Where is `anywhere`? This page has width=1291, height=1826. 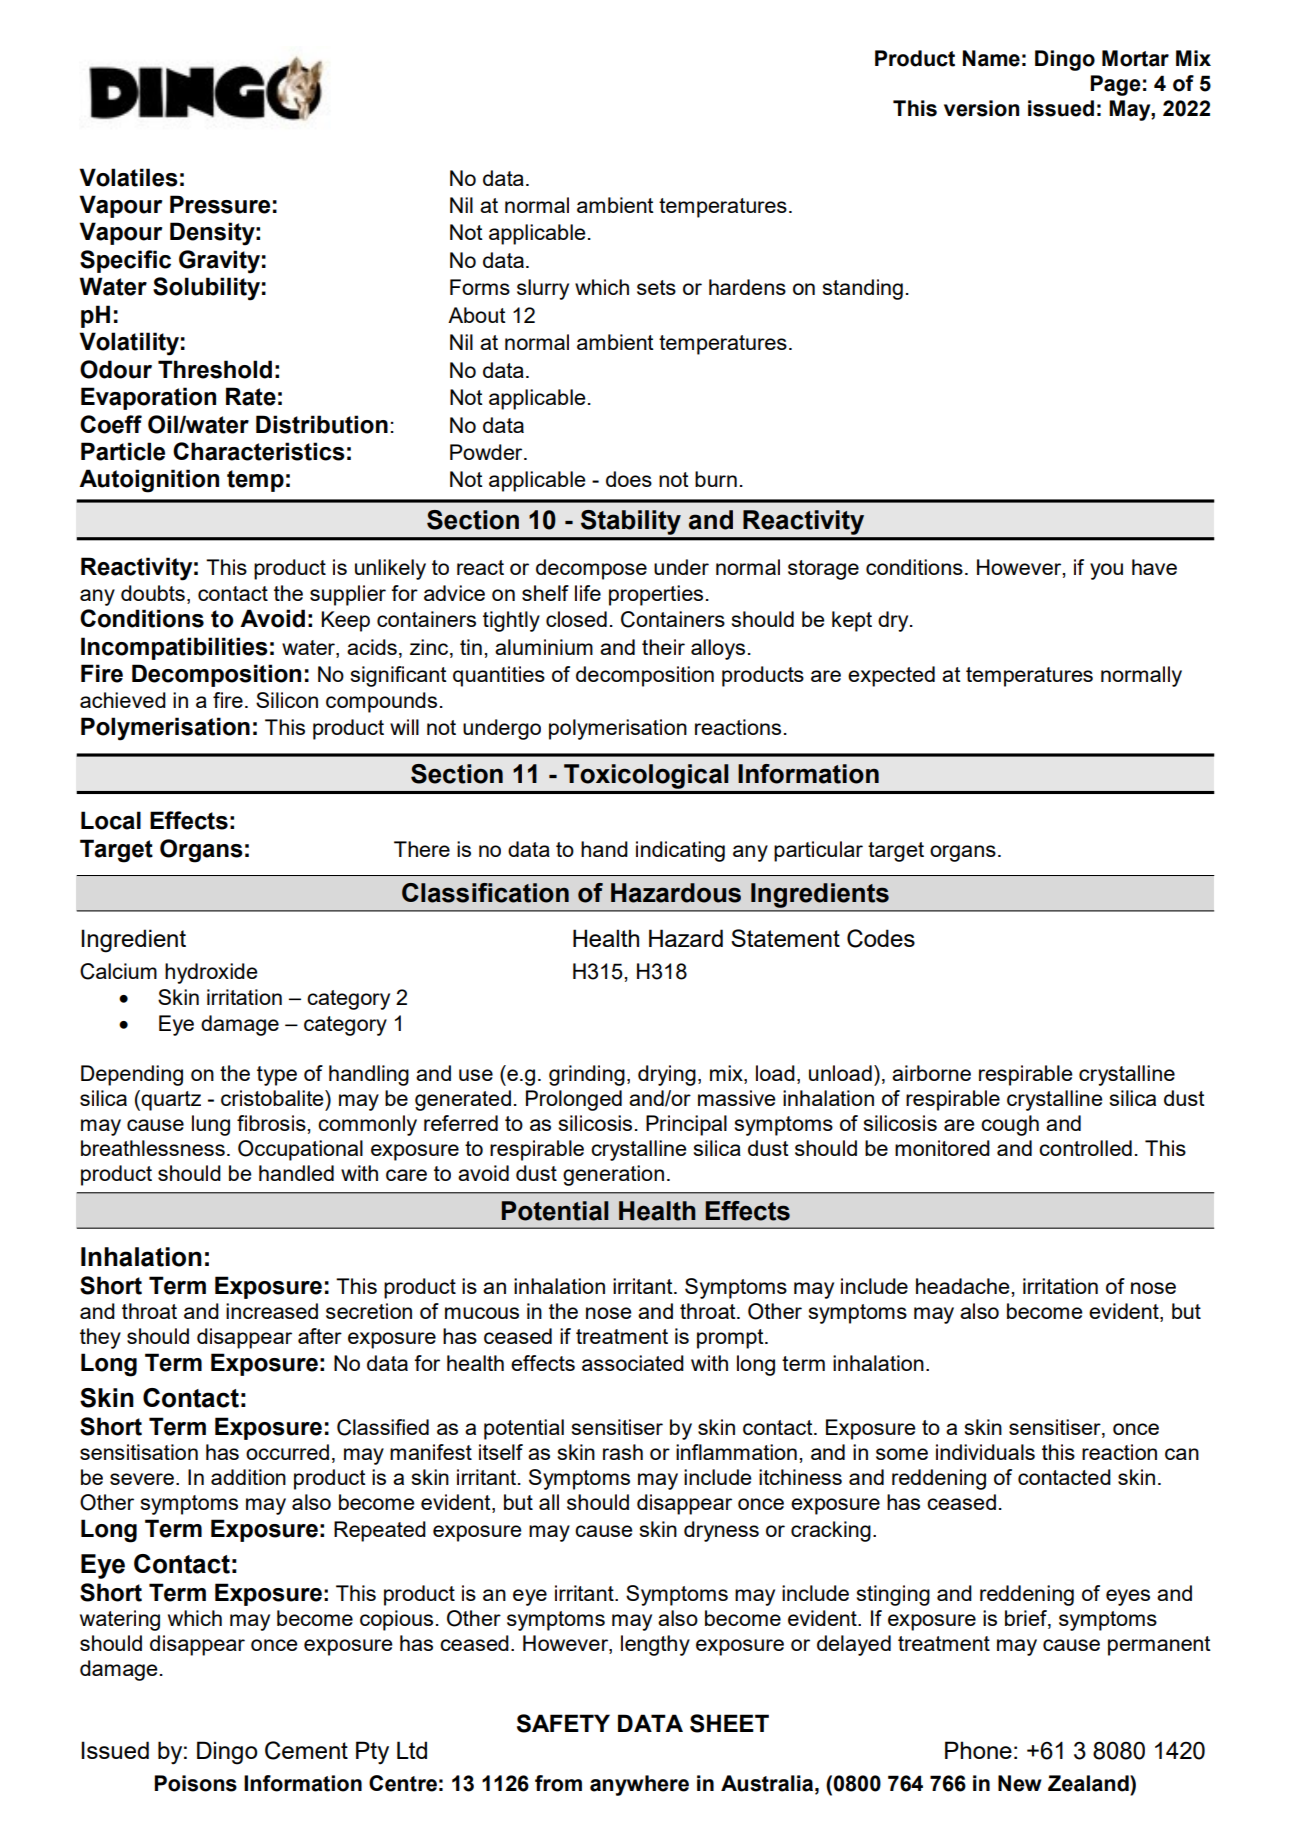
anywhere is located at coordinates (639, 1785).
